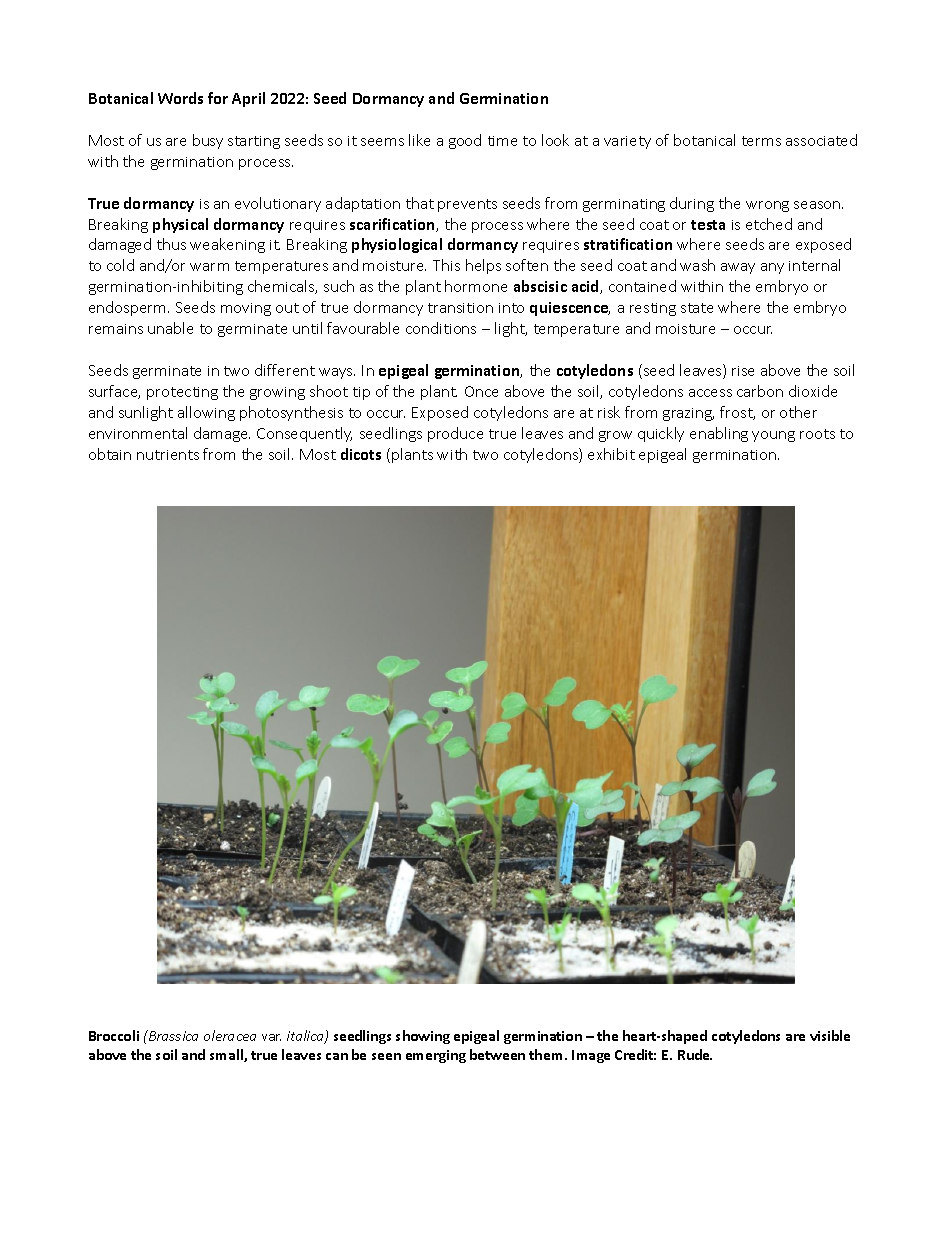  What do you see at coordinates (761, 141) in the image?
I see `terms` at bounding box center [761, 141].
